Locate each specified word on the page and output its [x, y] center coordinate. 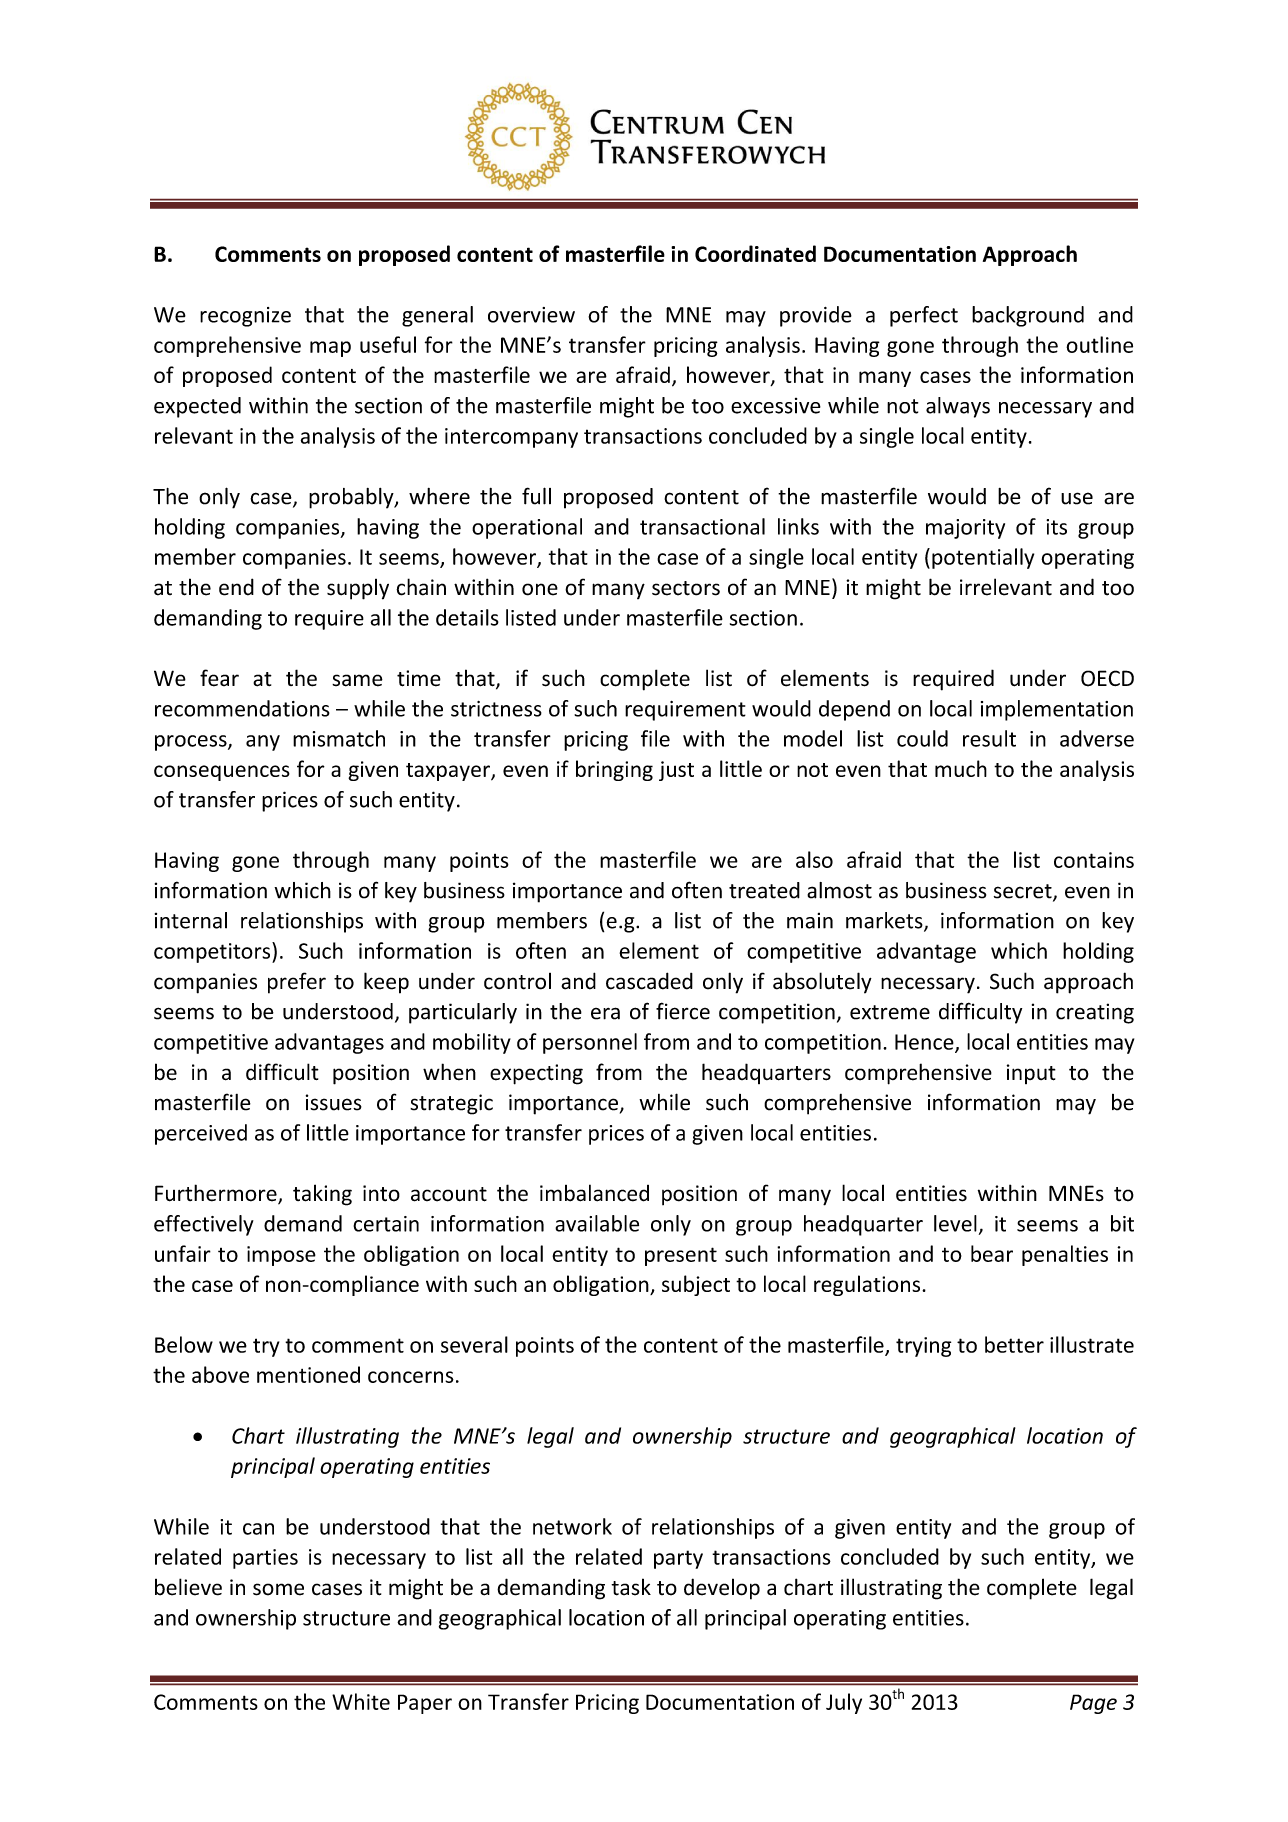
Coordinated [755, 253]
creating [1095, 1013]
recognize [245, 317]
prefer [297, 983]
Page [1093, 1704]
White [361, 1701]
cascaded [649, 981]
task [631, 1587]
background [1028, 316]
